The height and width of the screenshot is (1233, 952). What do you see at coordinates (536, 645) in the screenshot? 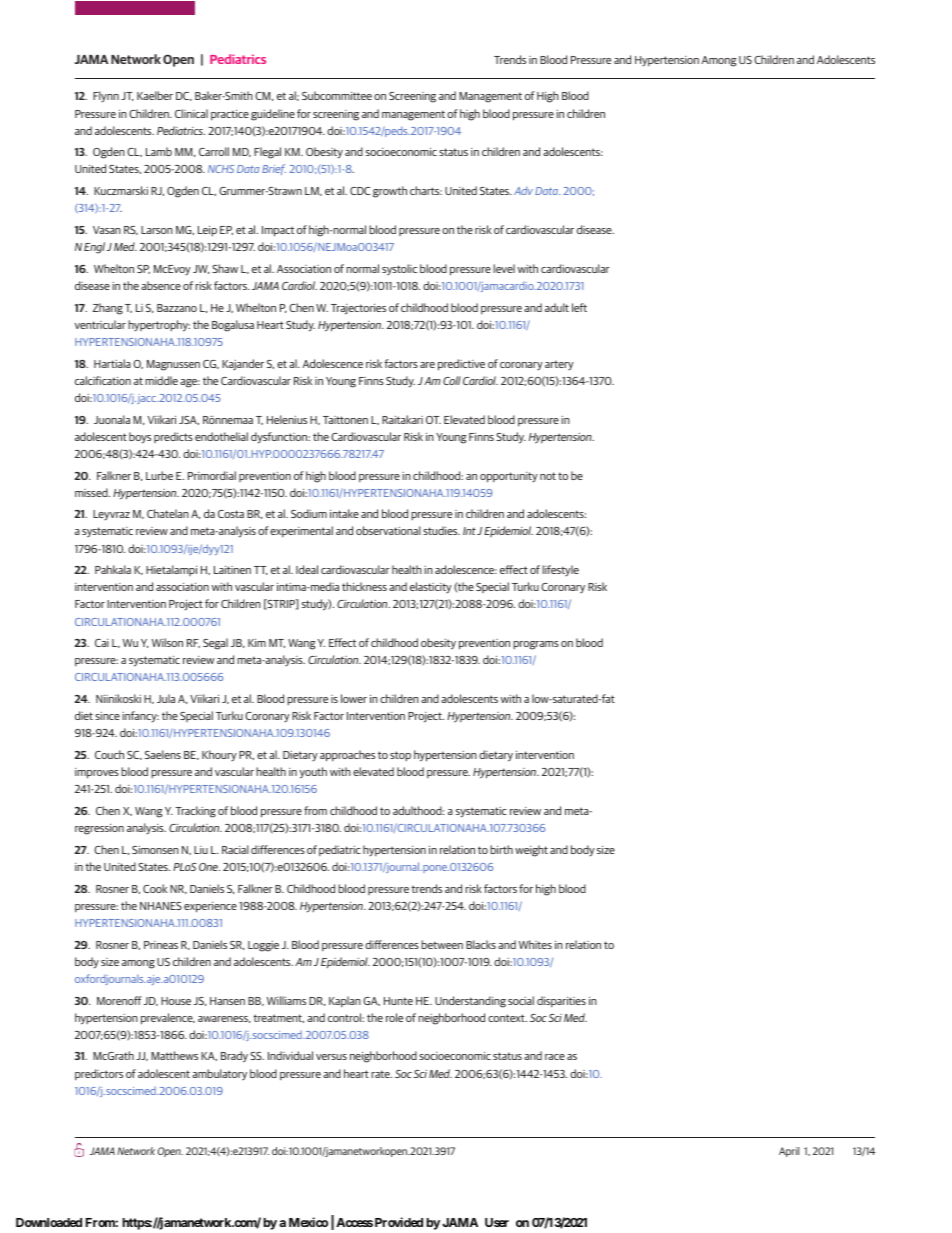
I see `programs` at bounding box center [536, 645].
